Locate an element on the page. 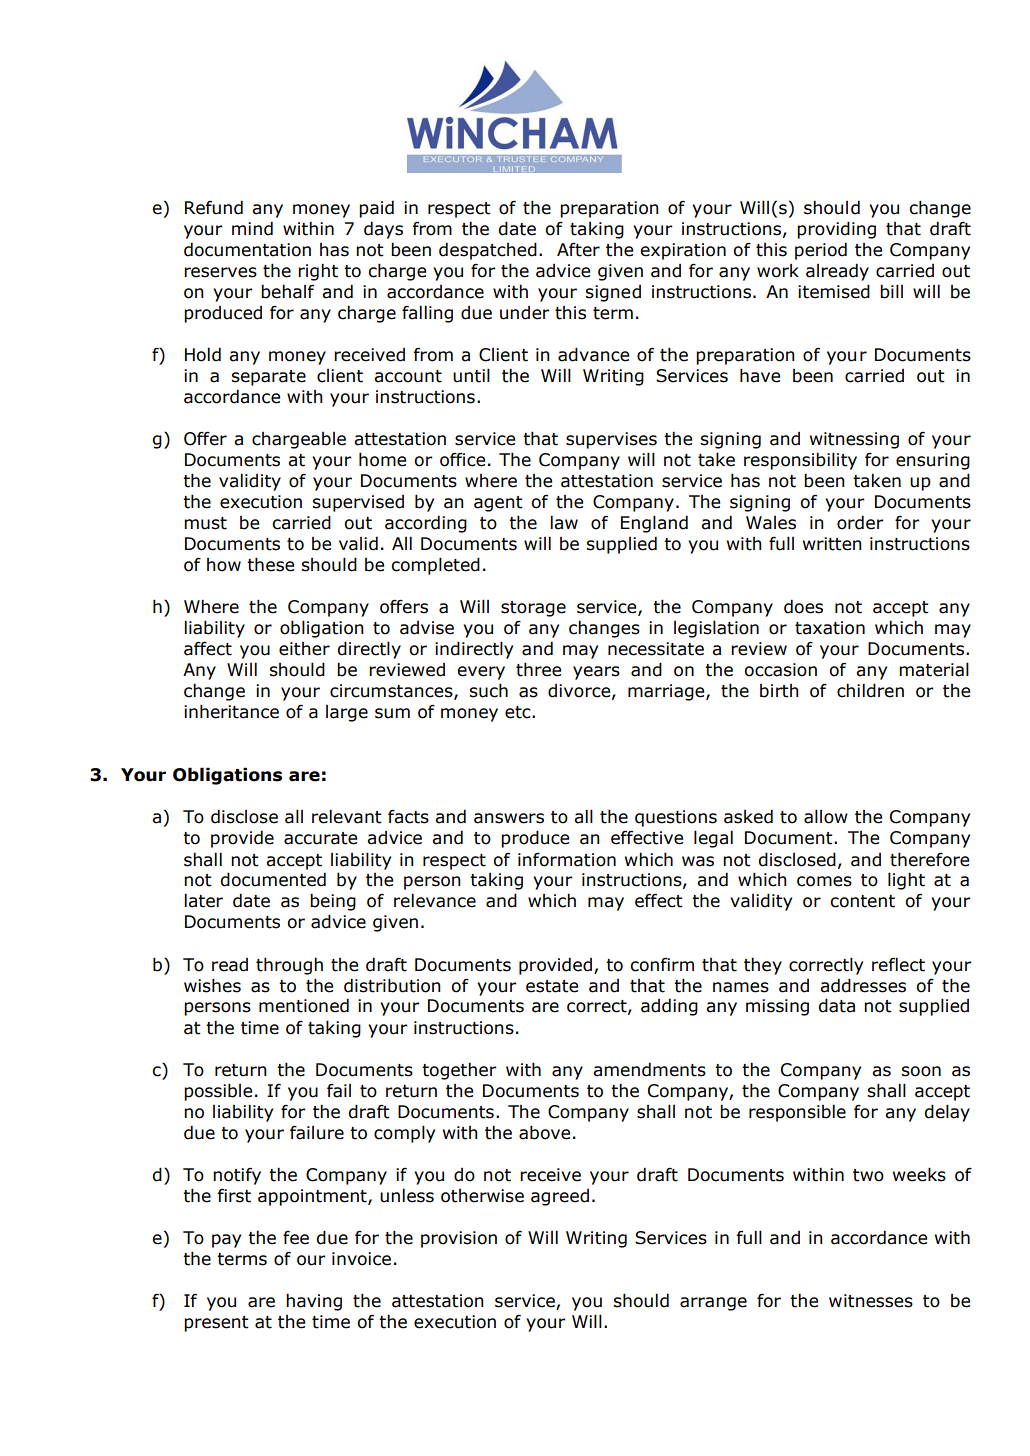  estate is located at coordinates (552, 986).
